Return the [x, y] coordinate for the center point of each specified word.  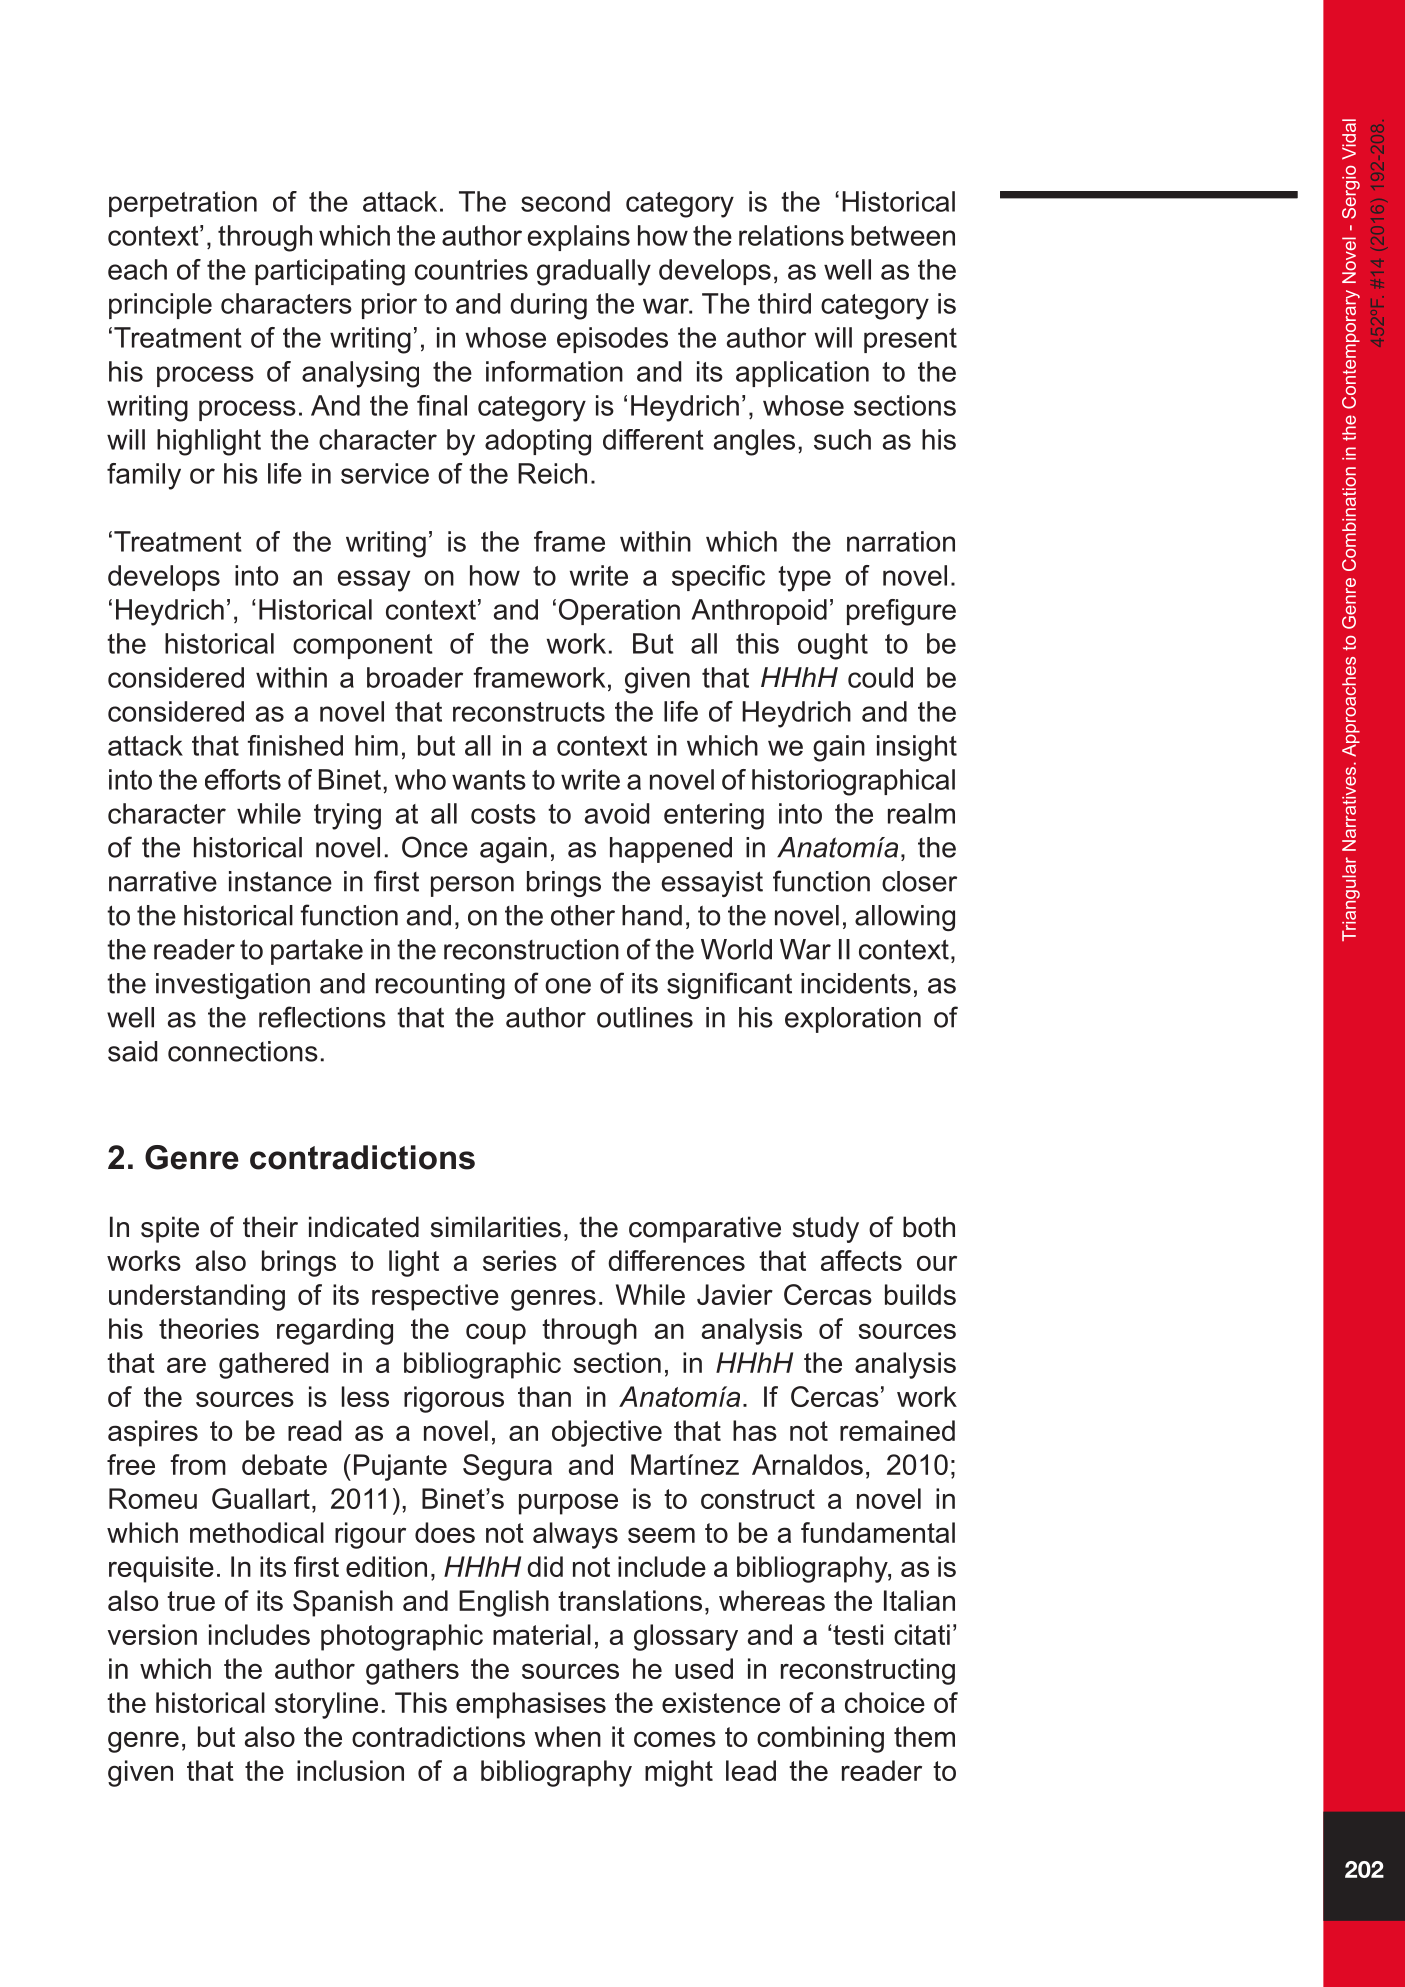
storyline [326, 1705]
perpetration [183, 204]
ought [833, 646]
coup [496, 1334]
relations [791, 235]
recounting [440, 986]
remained [897, 1430]
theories [209, 1328]
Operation [619, 612]
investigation [233, 986]
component [363, 646]
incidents [856, 983]
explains [579, 238]
